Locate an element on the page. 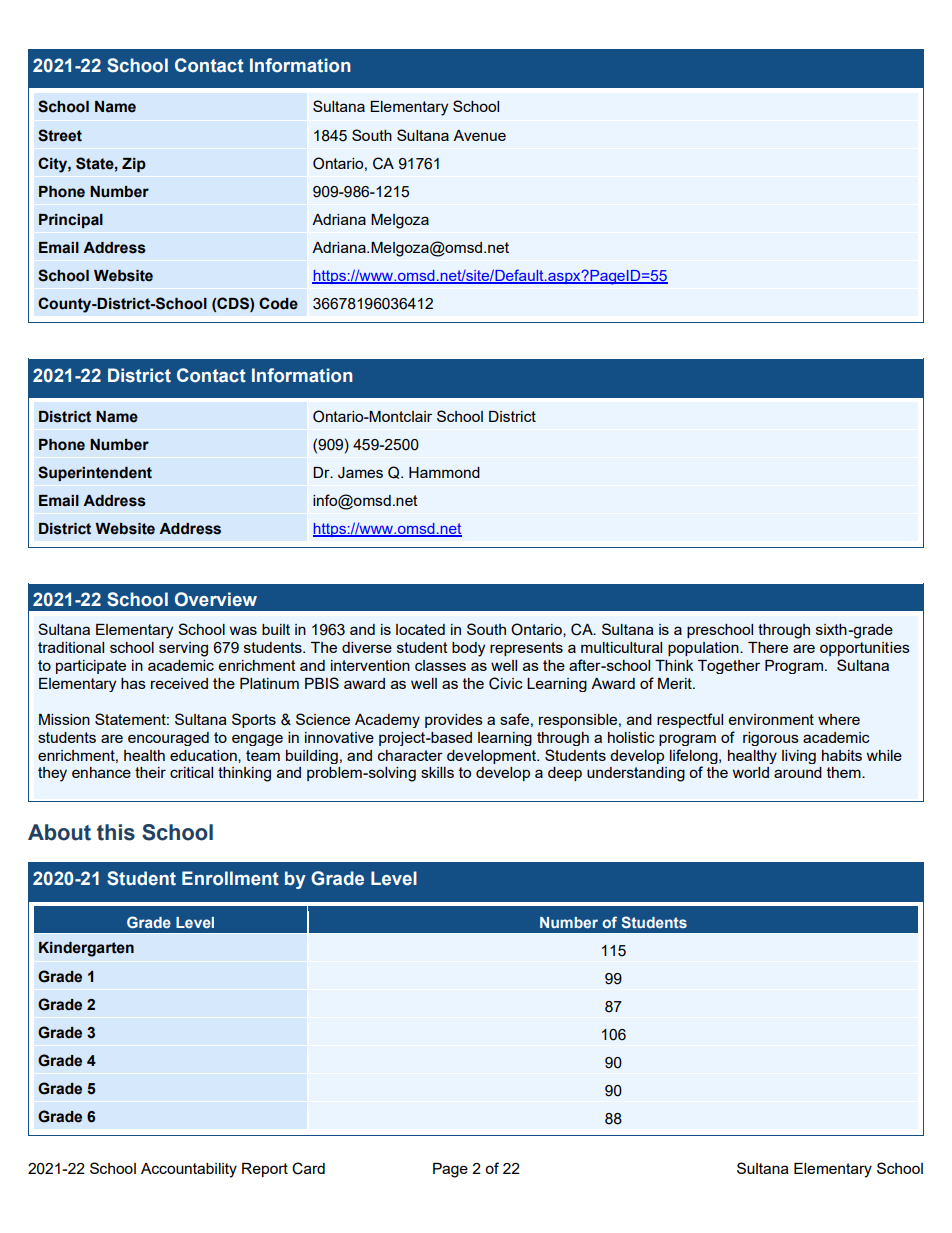  Code is located at coordinates (278, 303).
